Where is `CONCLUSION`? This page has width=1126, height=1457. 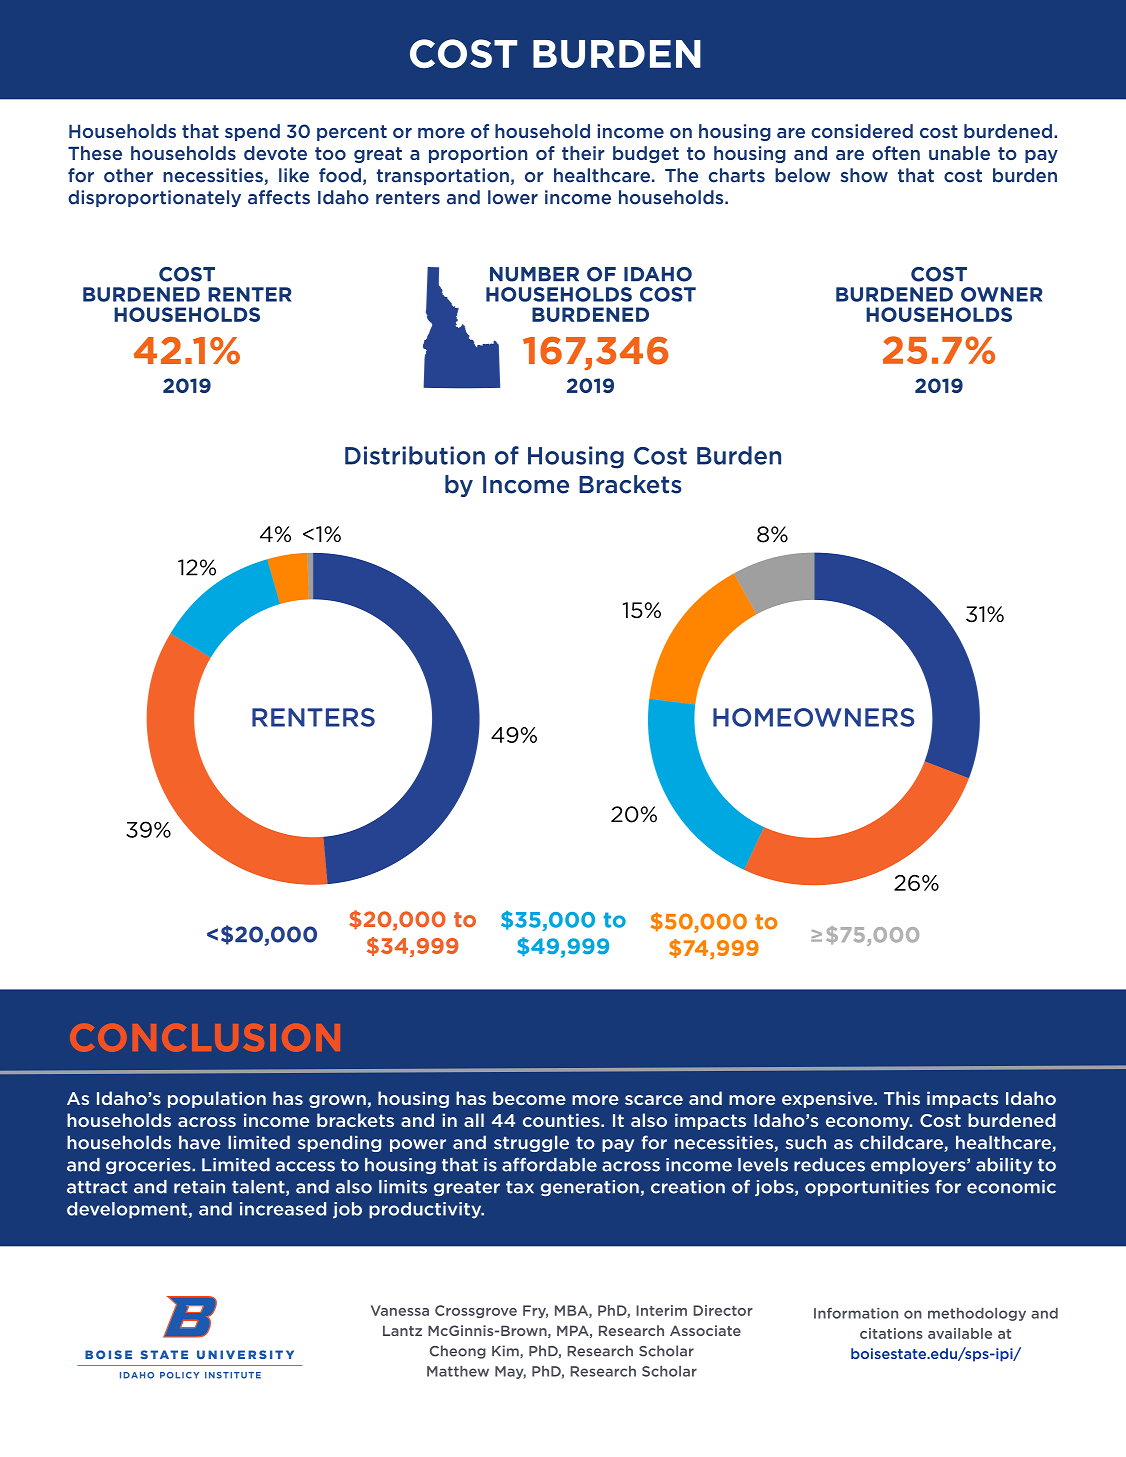
CONCLUSION is located at coordinates (205, 1038).
